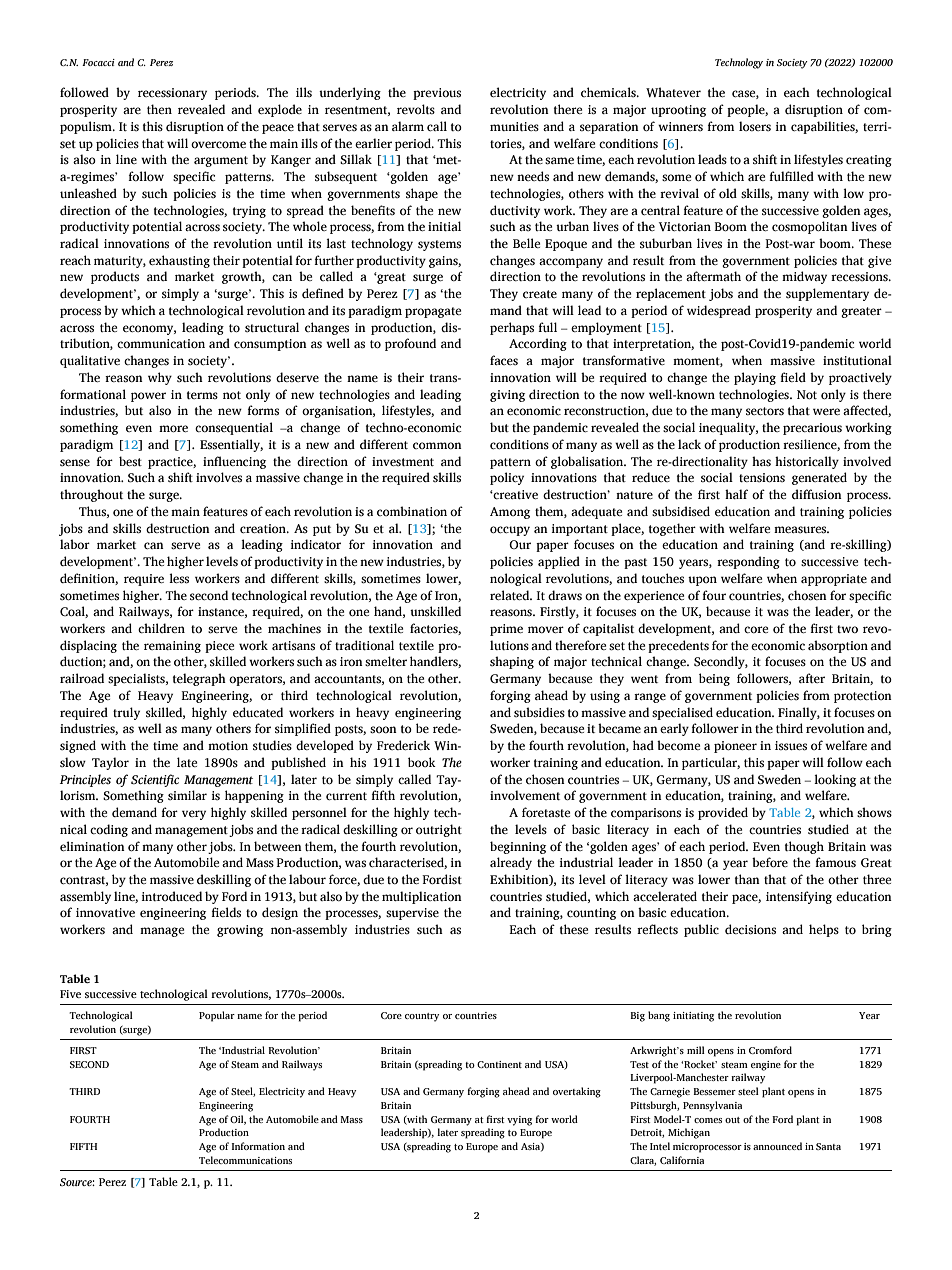  Describe the element at coordinates (835, 780) in the screenshot. I see `looking` at that location.
